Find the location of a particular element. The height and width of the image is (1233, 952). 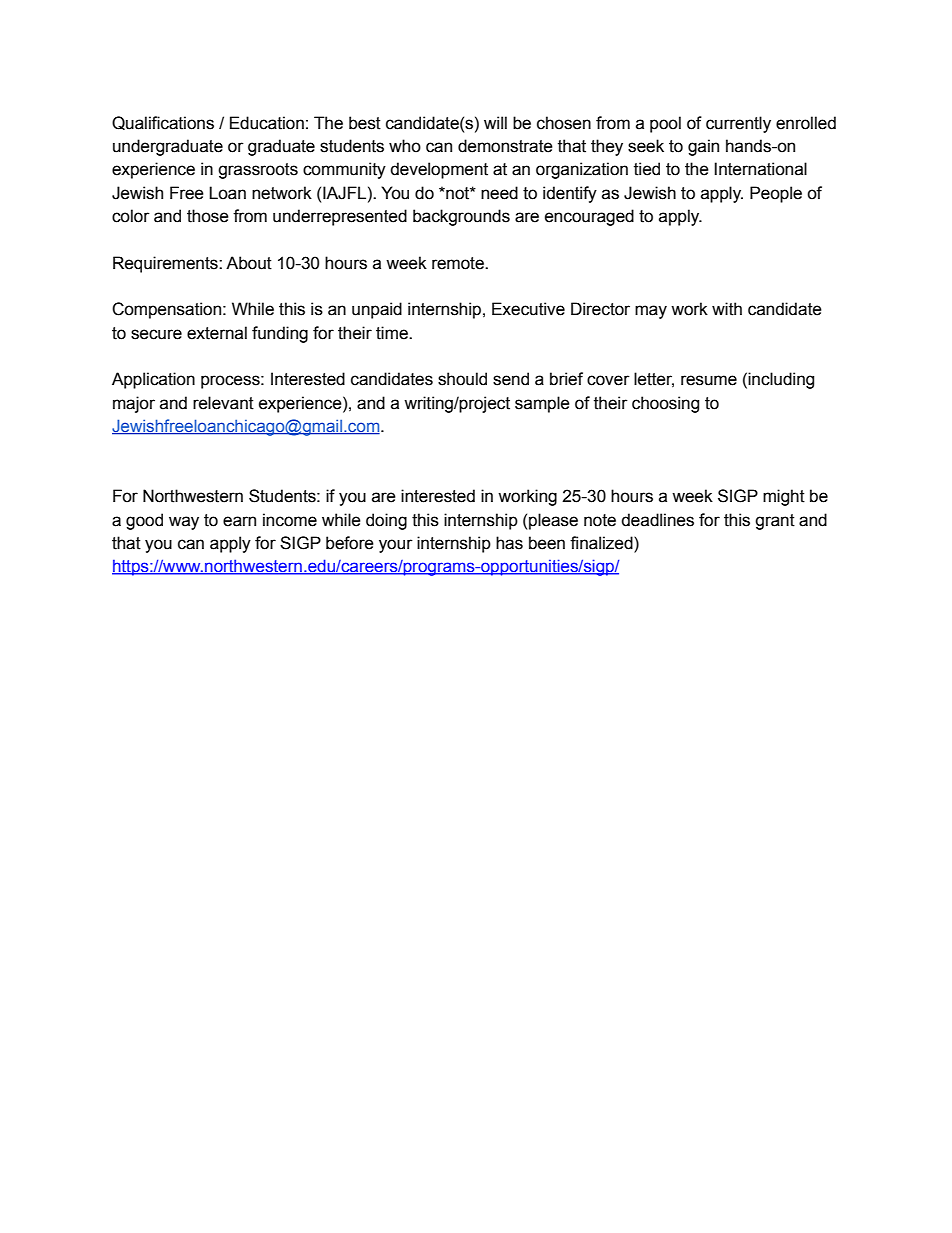

grant is located at coordinates (775, 522).
